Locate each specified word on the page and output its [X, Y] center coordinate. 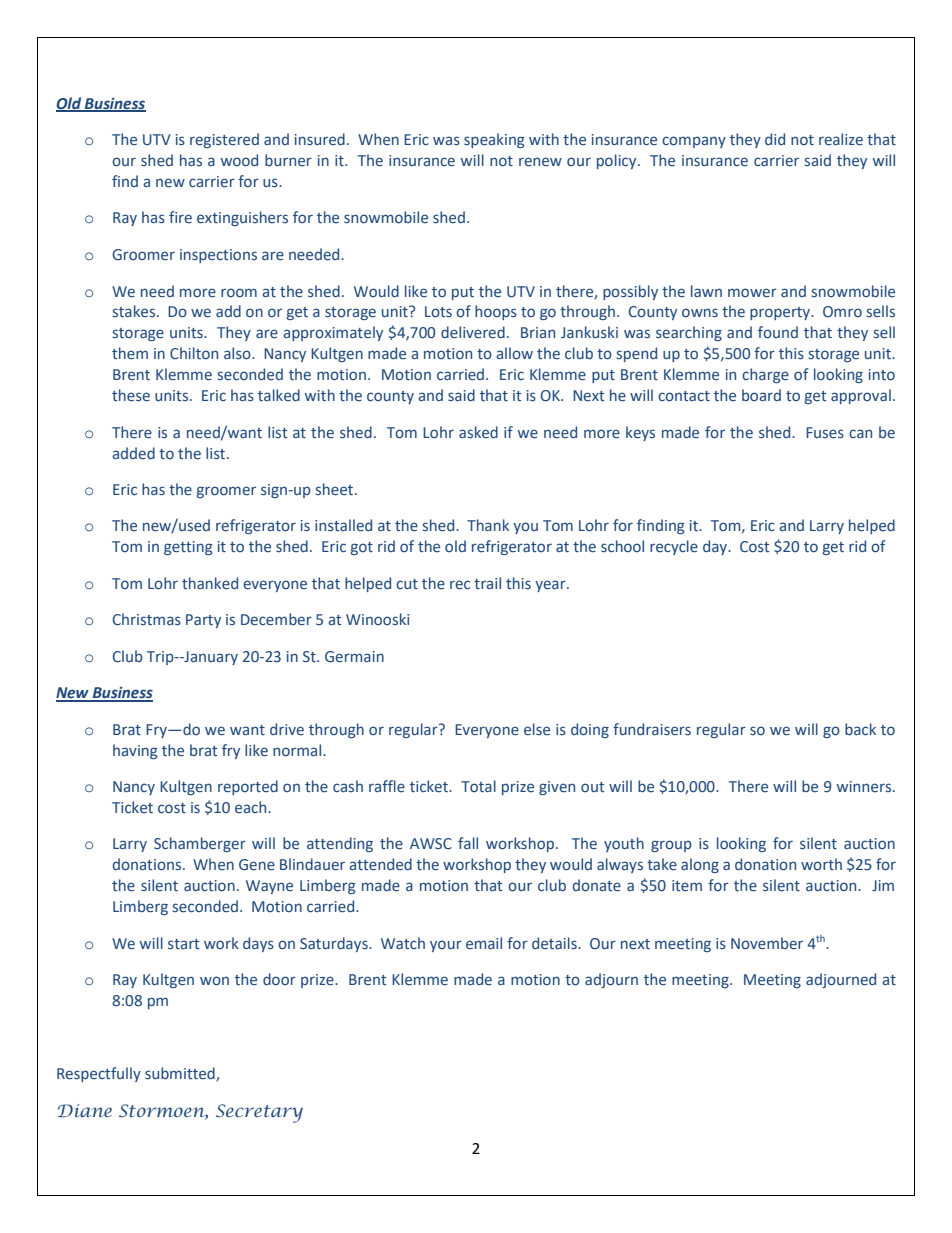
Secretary [259, 1113]
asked [478, 432]
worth [821, 864]
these [131, 395]
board [761, 395]
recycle [674, 547]
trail [487, 583]
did [775, 139]
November [767, 943]
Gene [257, 865]
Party [203, 621]
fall [468, 843]
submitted [181, 1074]
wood [239, 160]
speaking [494, 140]
